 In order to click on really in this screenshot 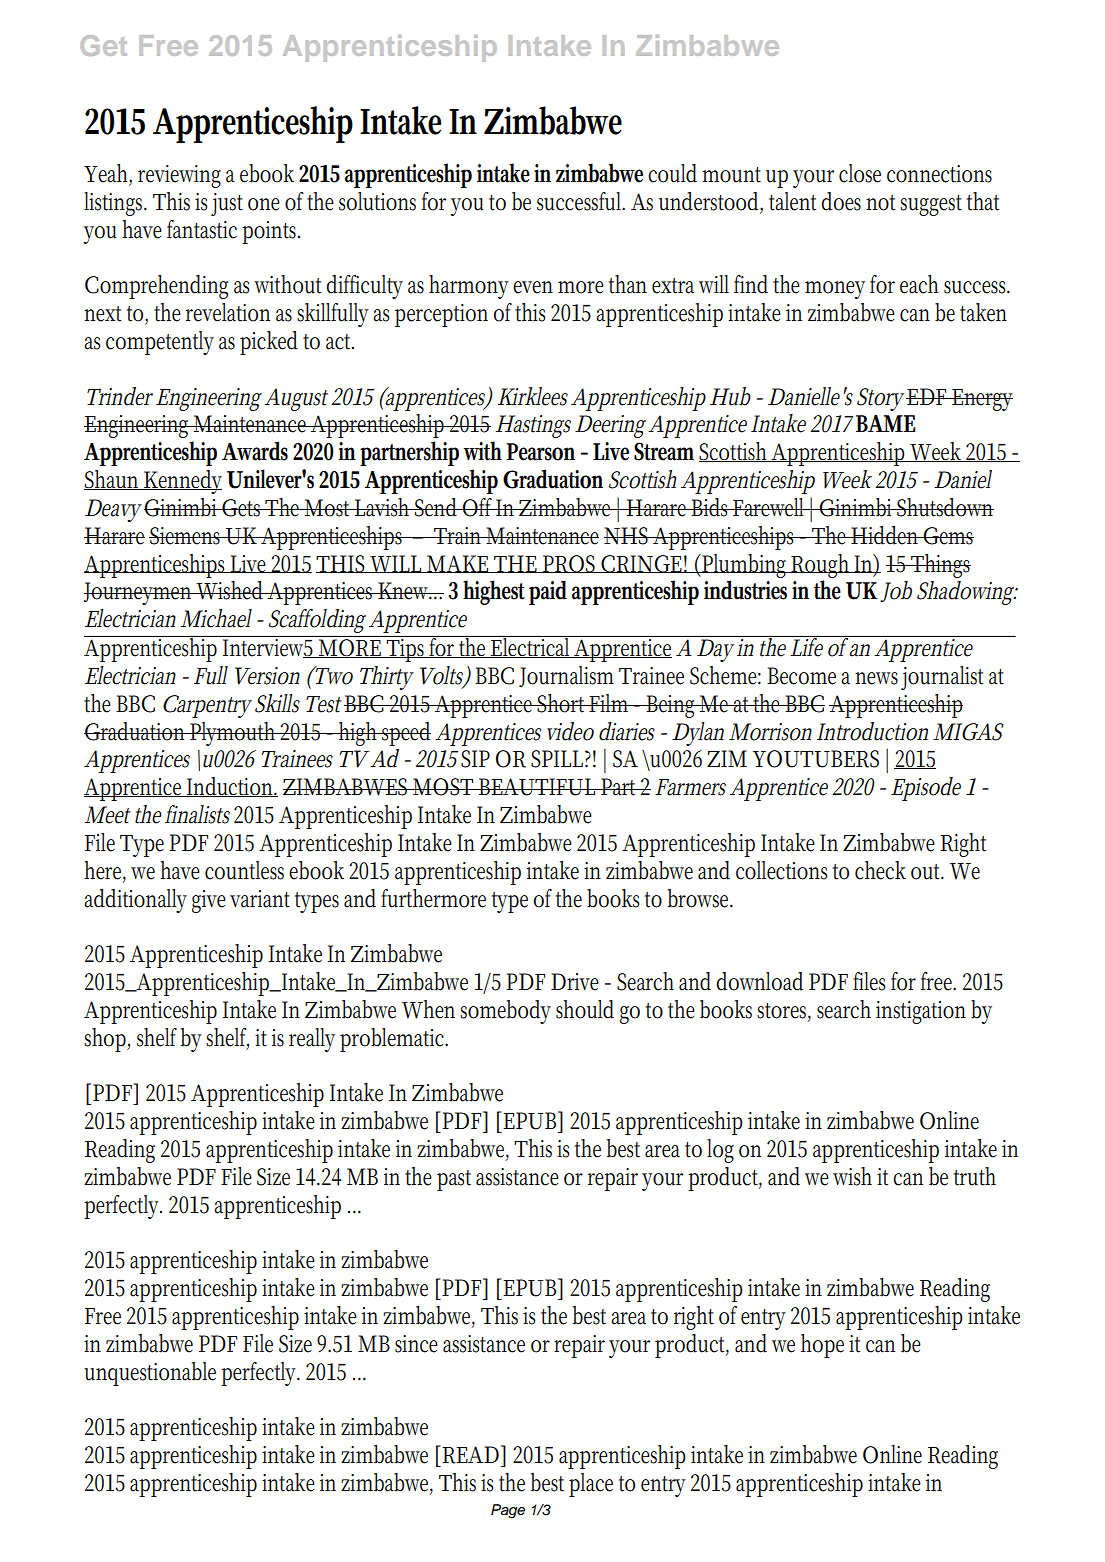, I will do `click(312, 1040)`.
